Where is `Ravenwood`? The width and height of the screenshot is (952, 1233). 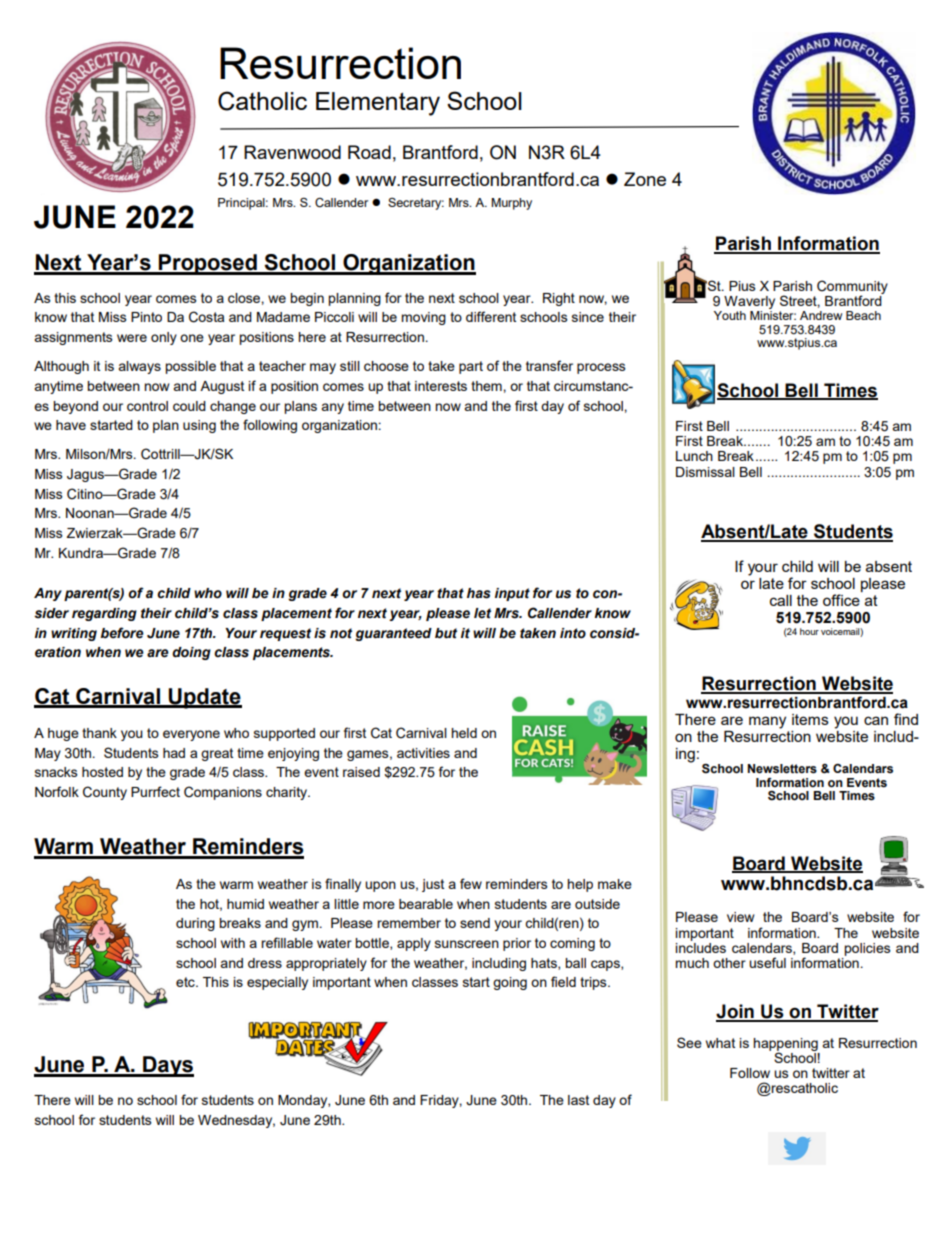 Ravenwood is located at coordinates (292, 152).
